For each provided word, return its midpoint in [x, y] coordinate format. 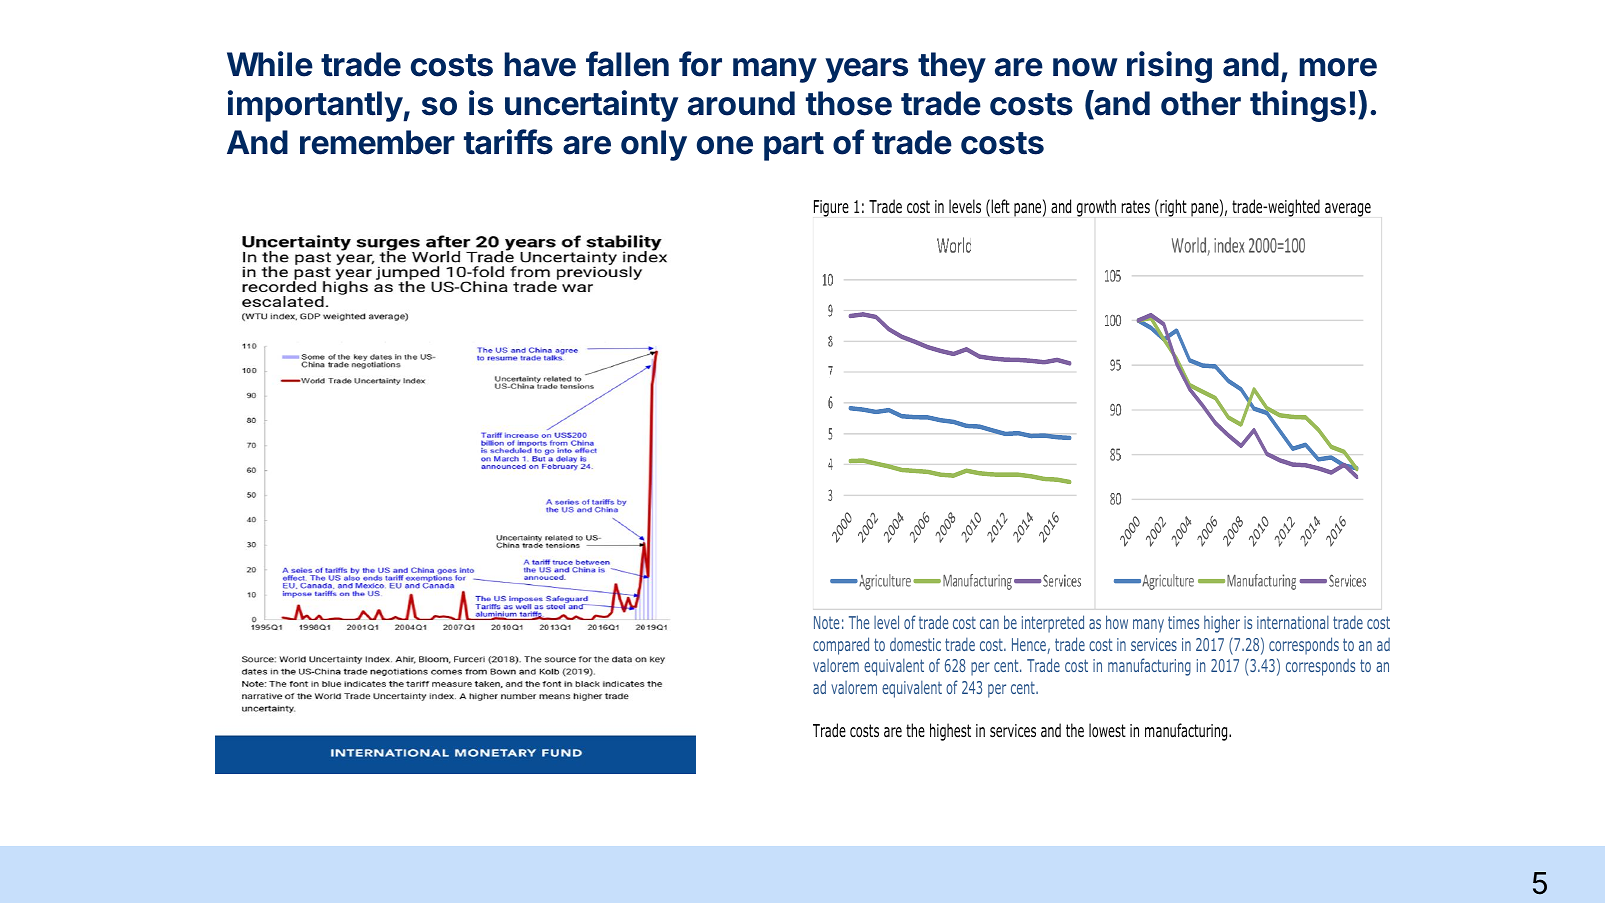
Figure [831, 208]
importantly [316, 106]
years [866, 70]
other [1201, 103]
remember [377, 142]
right [1172, 208]
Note [826, 622]
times [1183, 622]
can [989, 624]
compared [841, 646]
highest [950, 732]
